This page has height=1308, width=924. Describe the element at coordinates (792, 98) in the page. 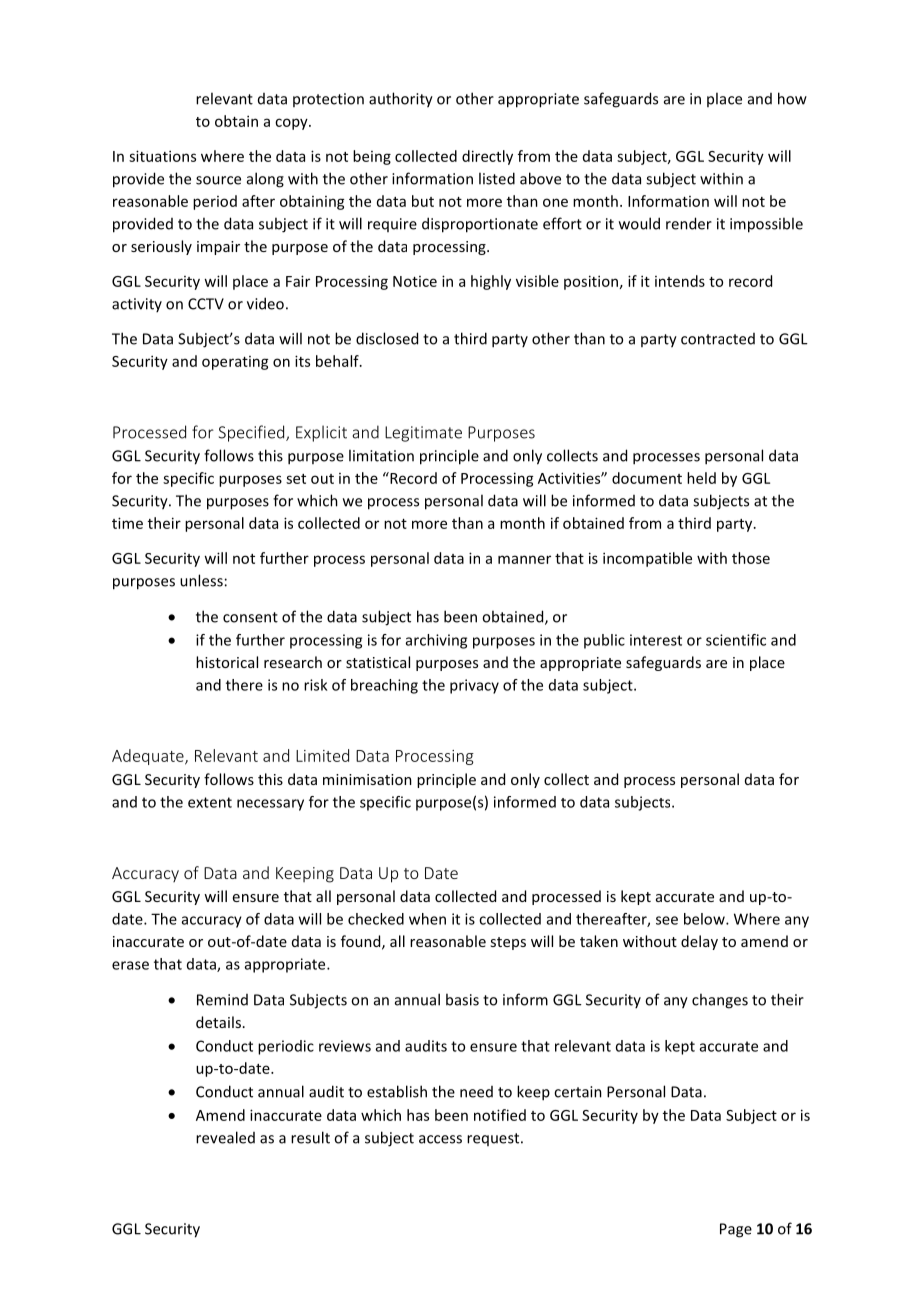

I see `how` at that location.
